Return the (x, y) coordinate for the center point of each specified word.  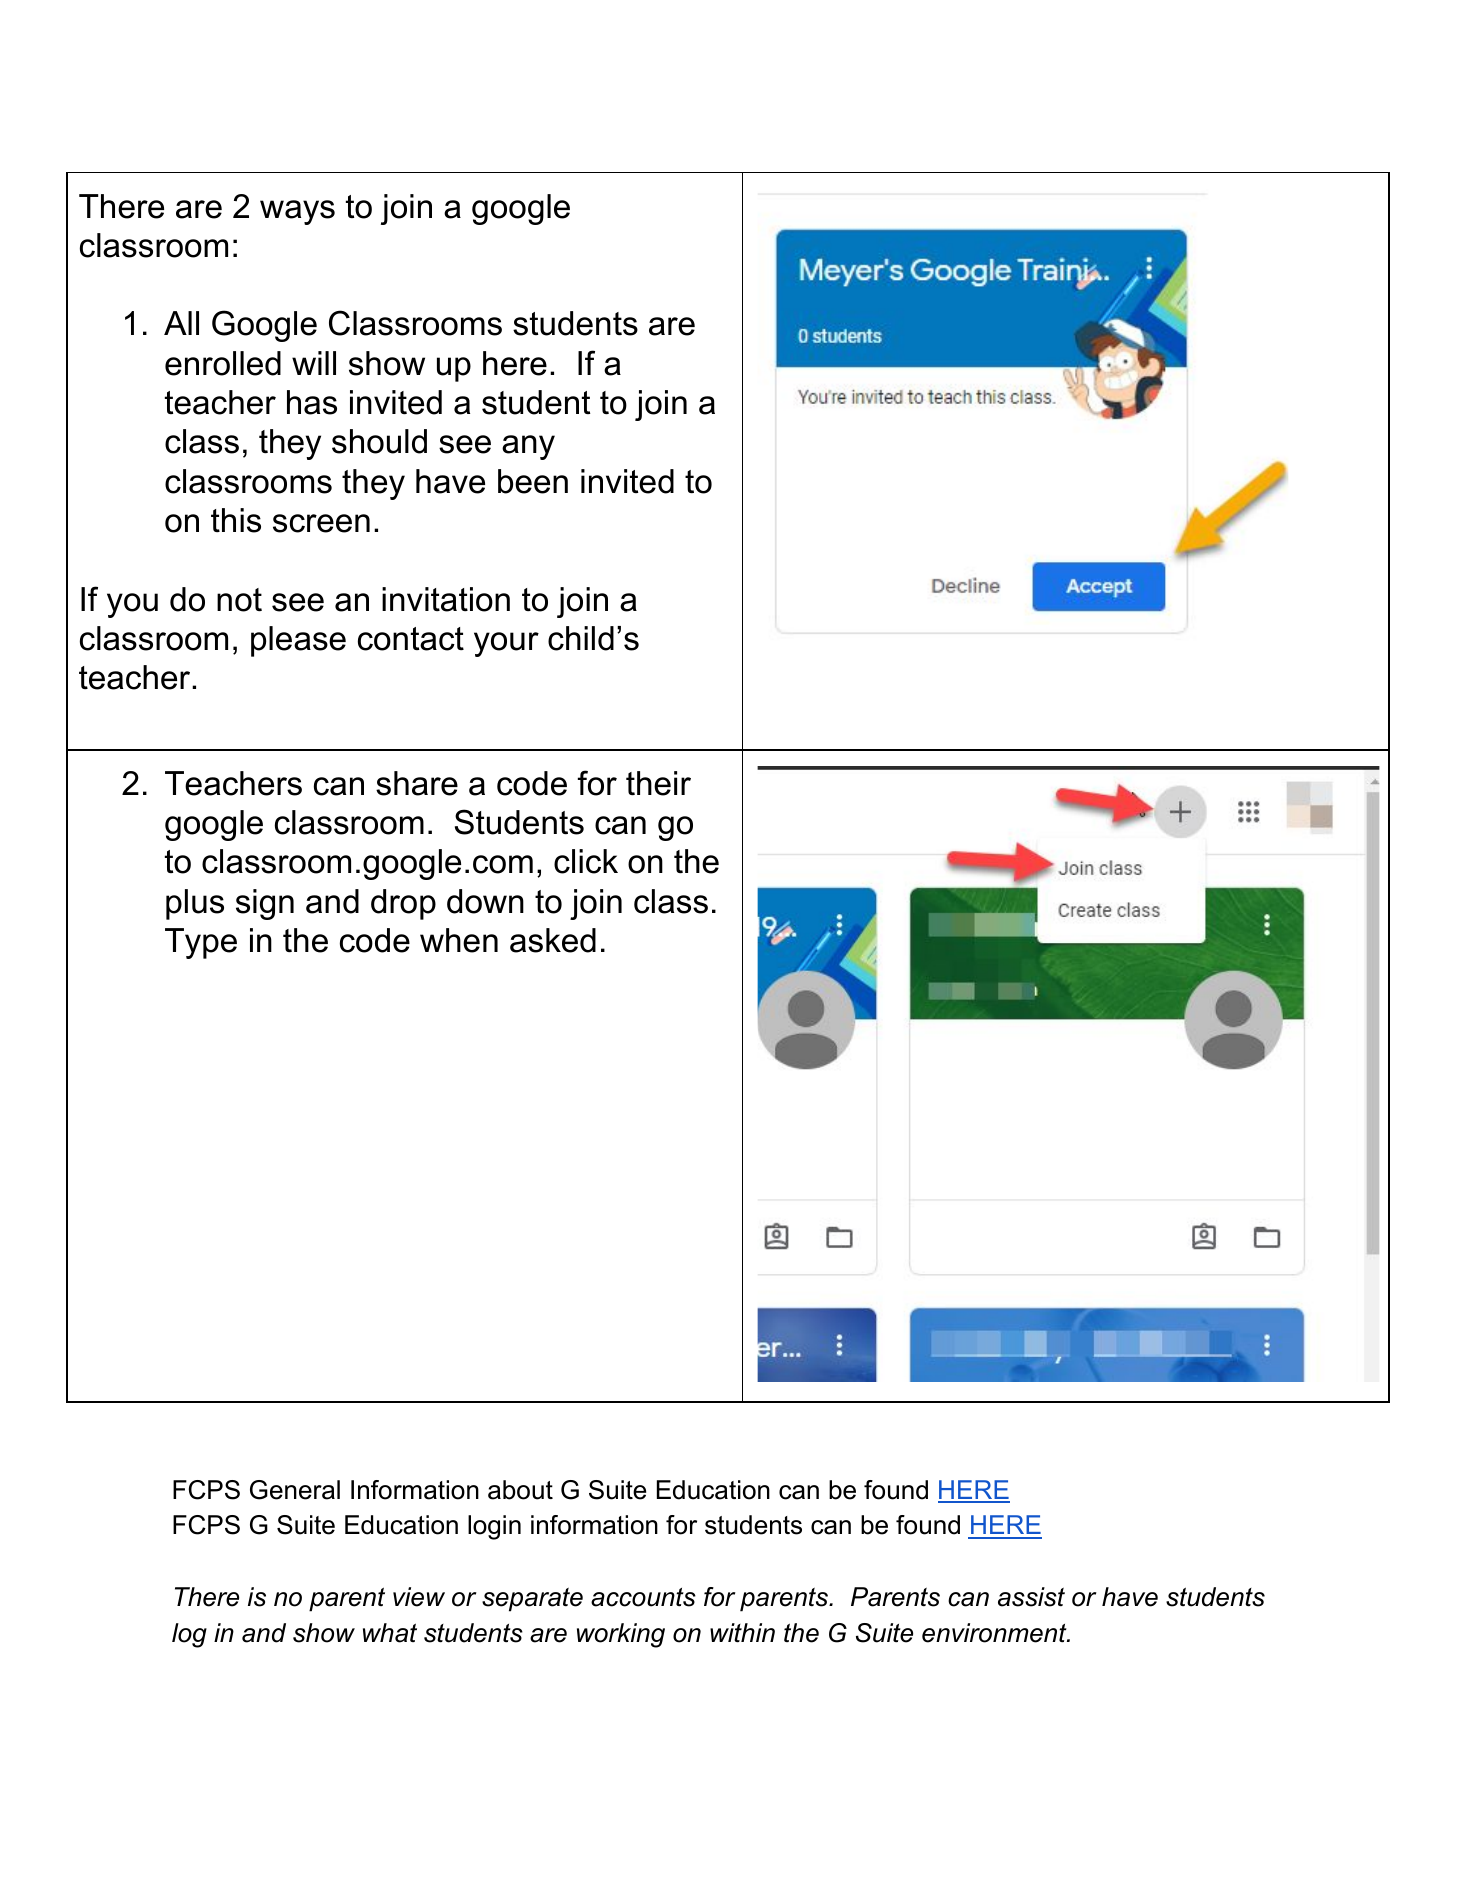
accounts (643, 1597)
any (528, 447)
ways (297, 212)
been (533, 481)
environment (995, 1633)
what (390, 1633)
